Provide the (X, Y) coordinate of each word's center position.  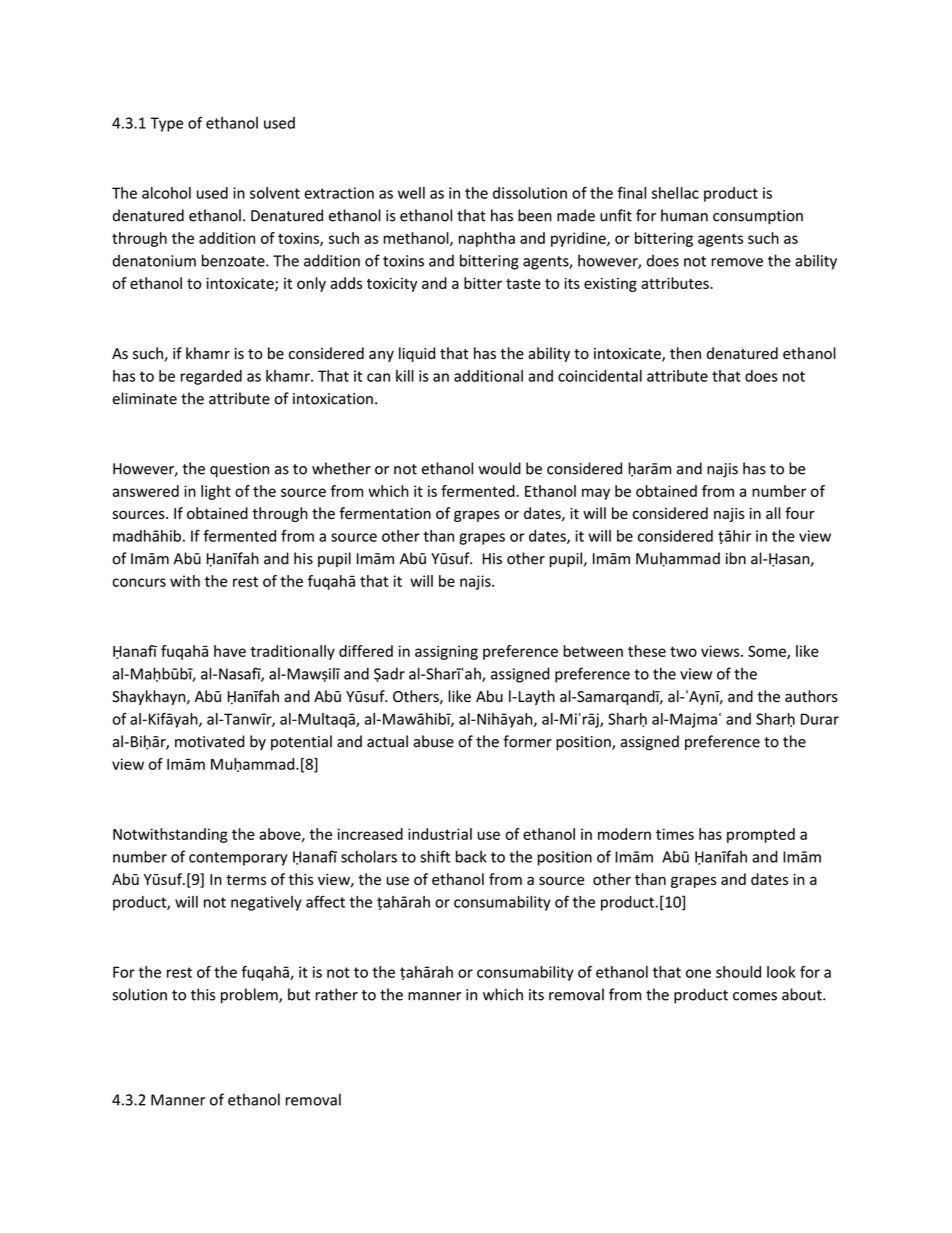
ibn (736, 558)
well (411, 193)
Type (166, 124)
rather (336, 994)
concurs (139, 582)
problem (250, 996)
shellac (675, 193)
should (738, 972)
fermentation (385, 513)
